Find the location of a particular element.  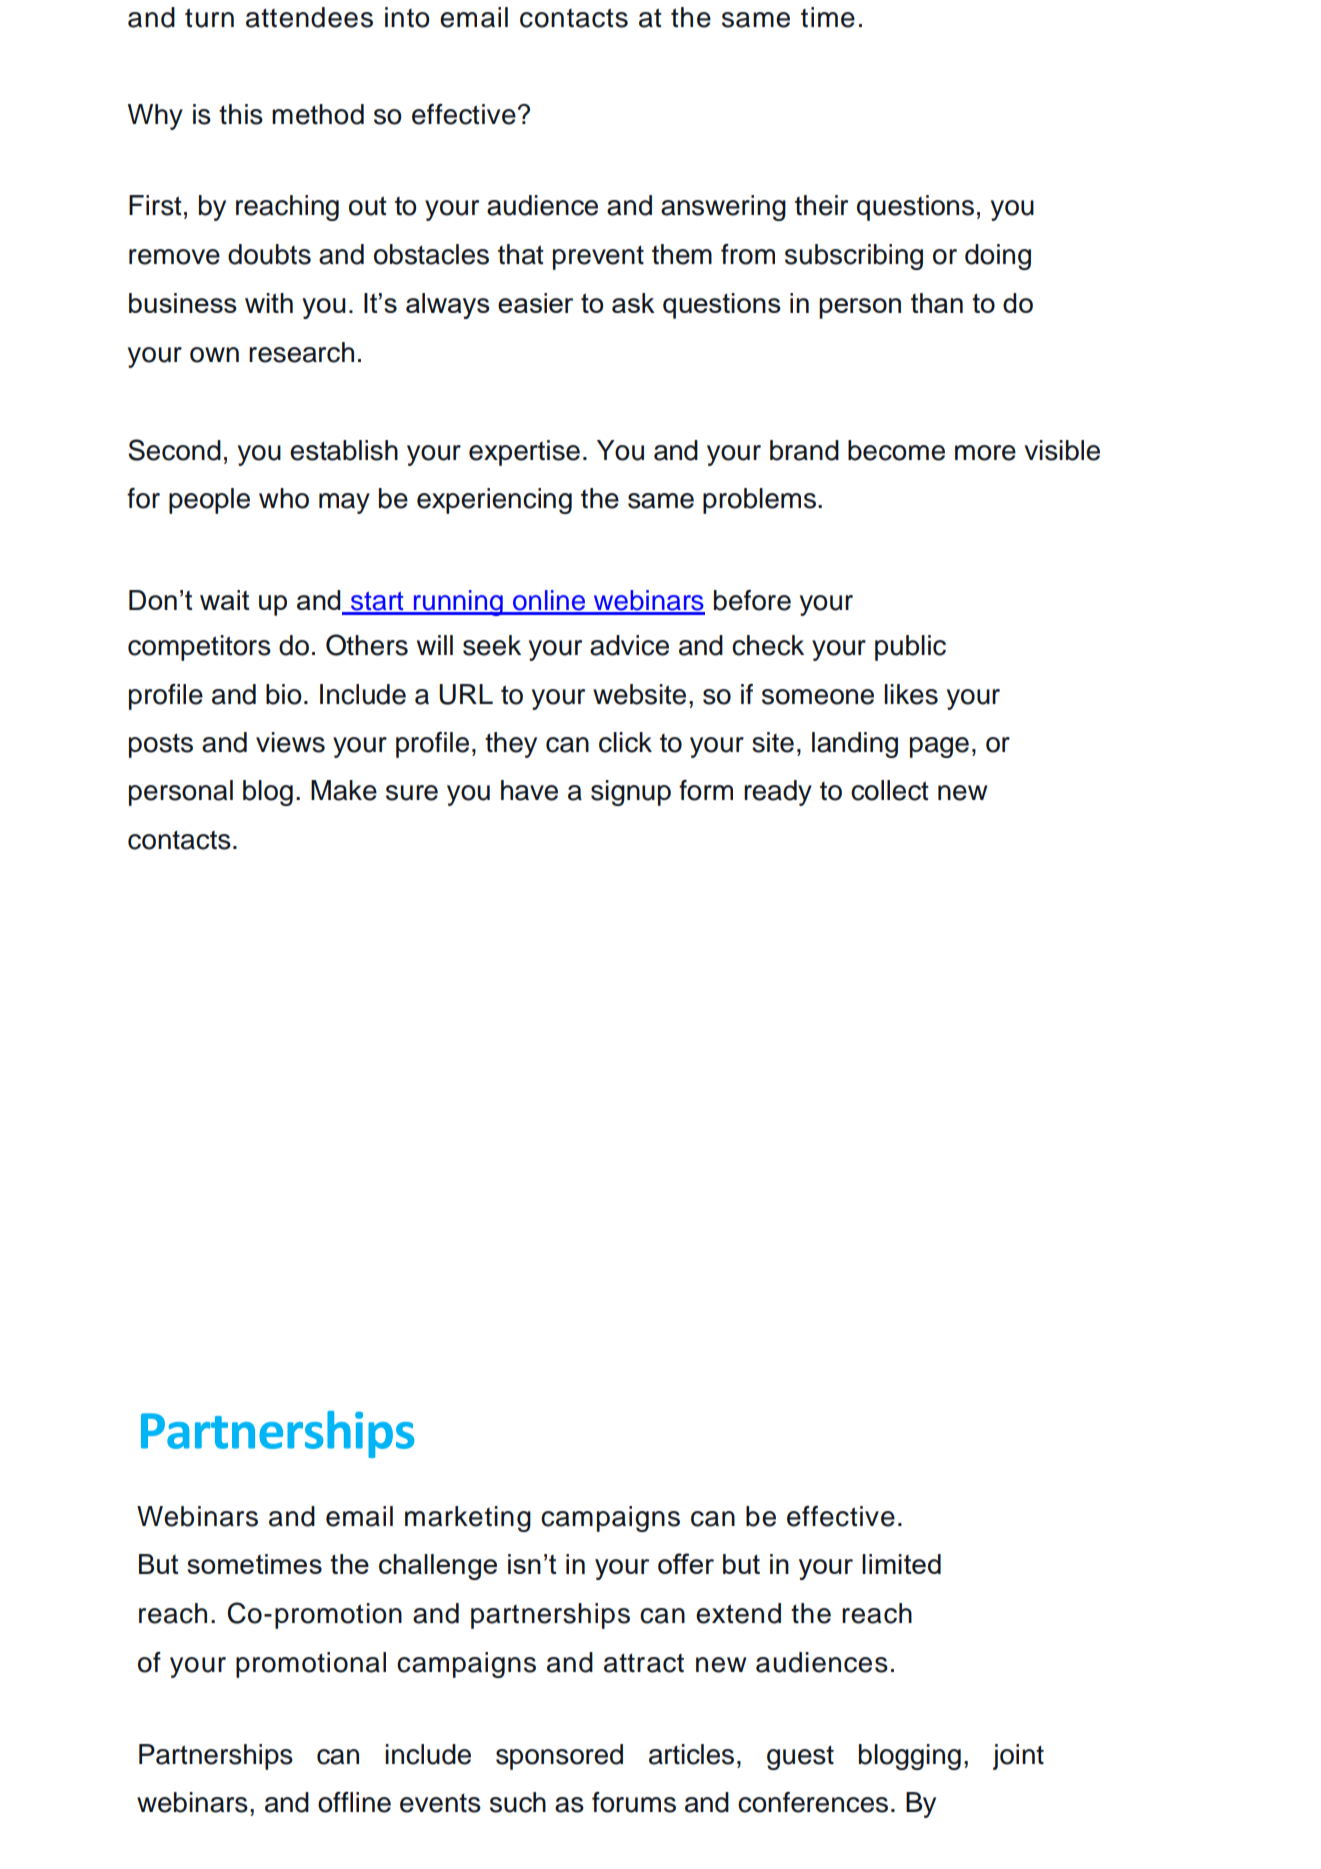

Make is located at coordinates (344, 790).
